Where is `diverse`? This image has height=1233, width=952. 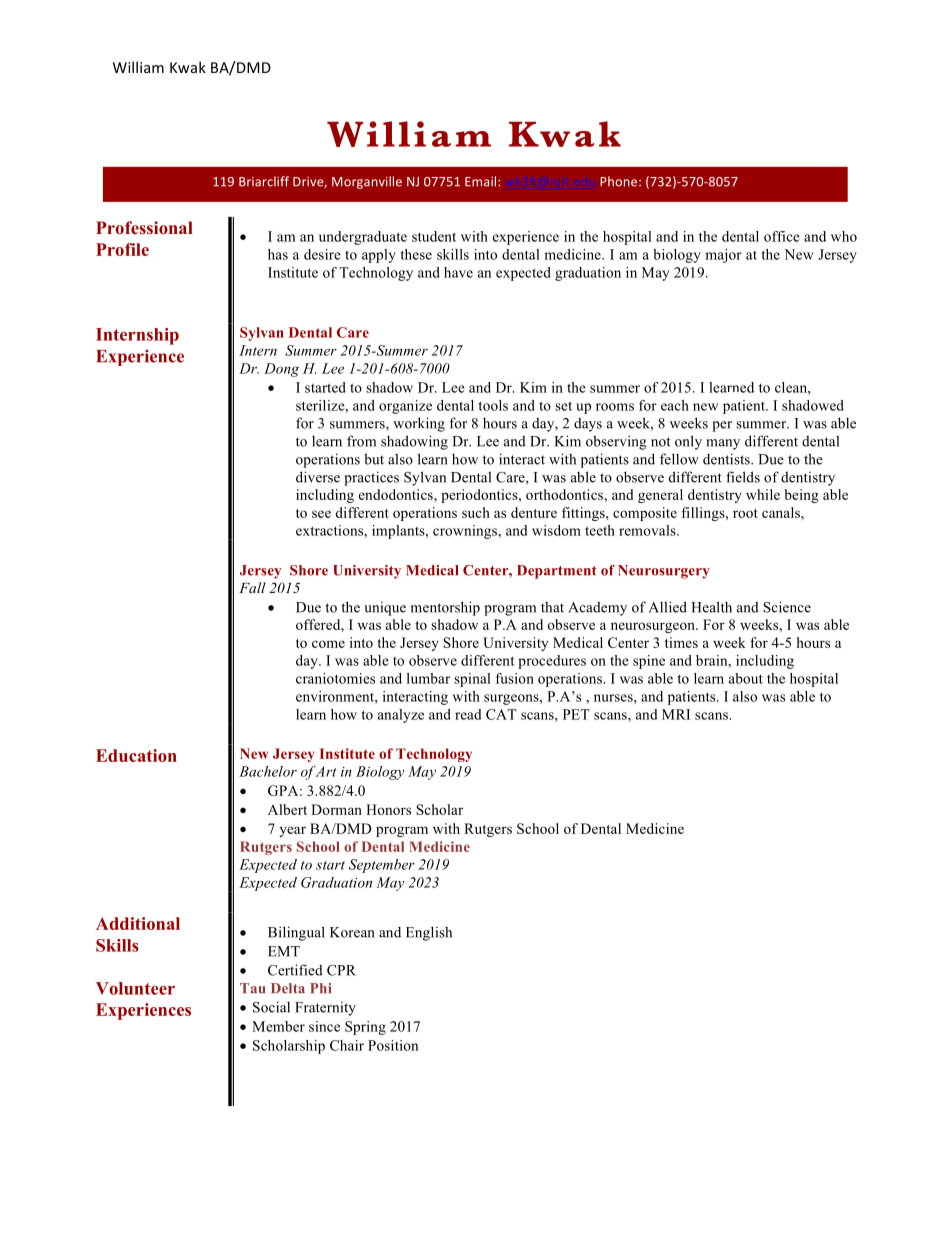
diverse is located at coordinates (318, 477).
